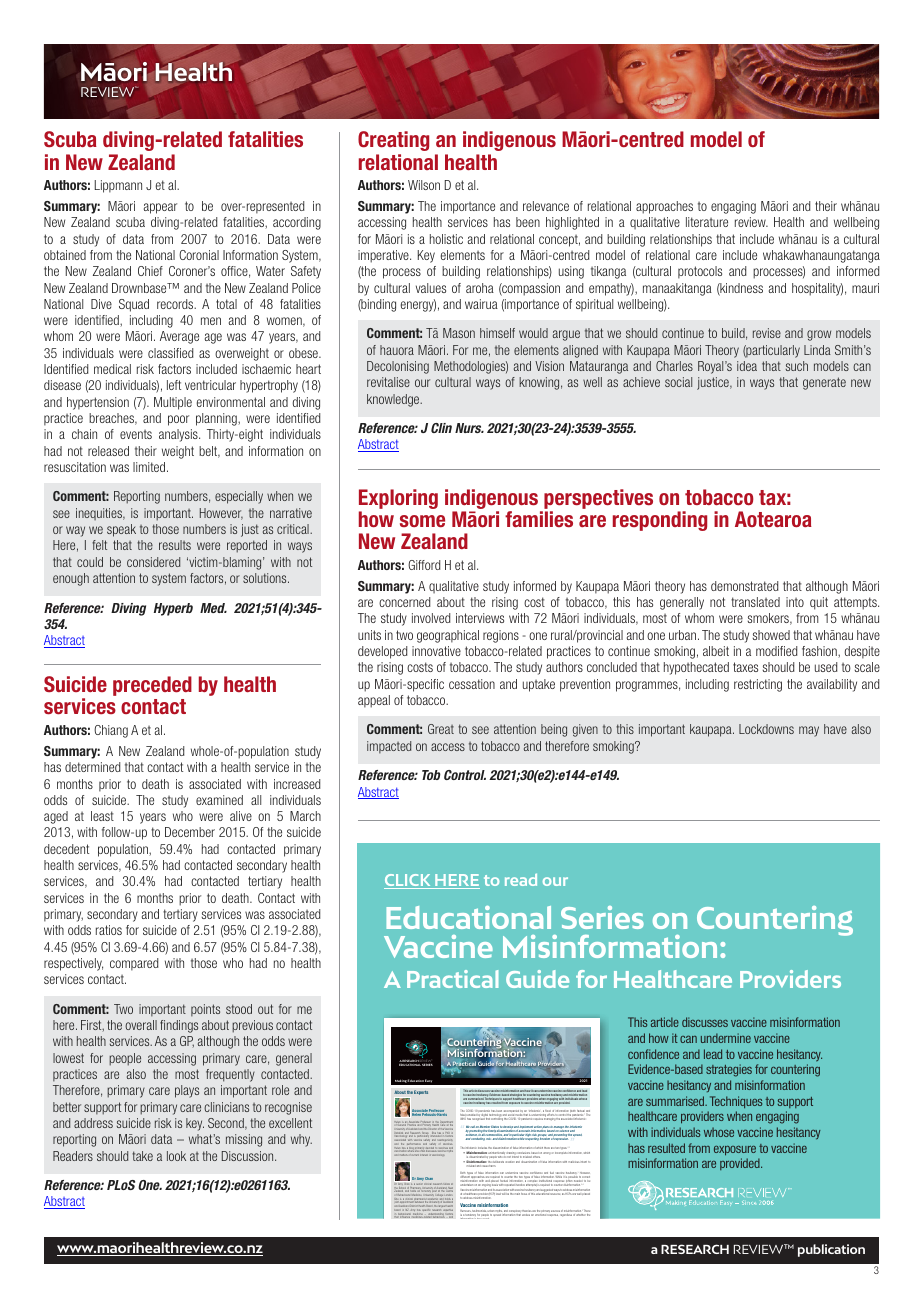 This page has height=1308, width=924. Describe the element at coordinates (773, 519) in the page. I see `Aotearoa` at that location.
